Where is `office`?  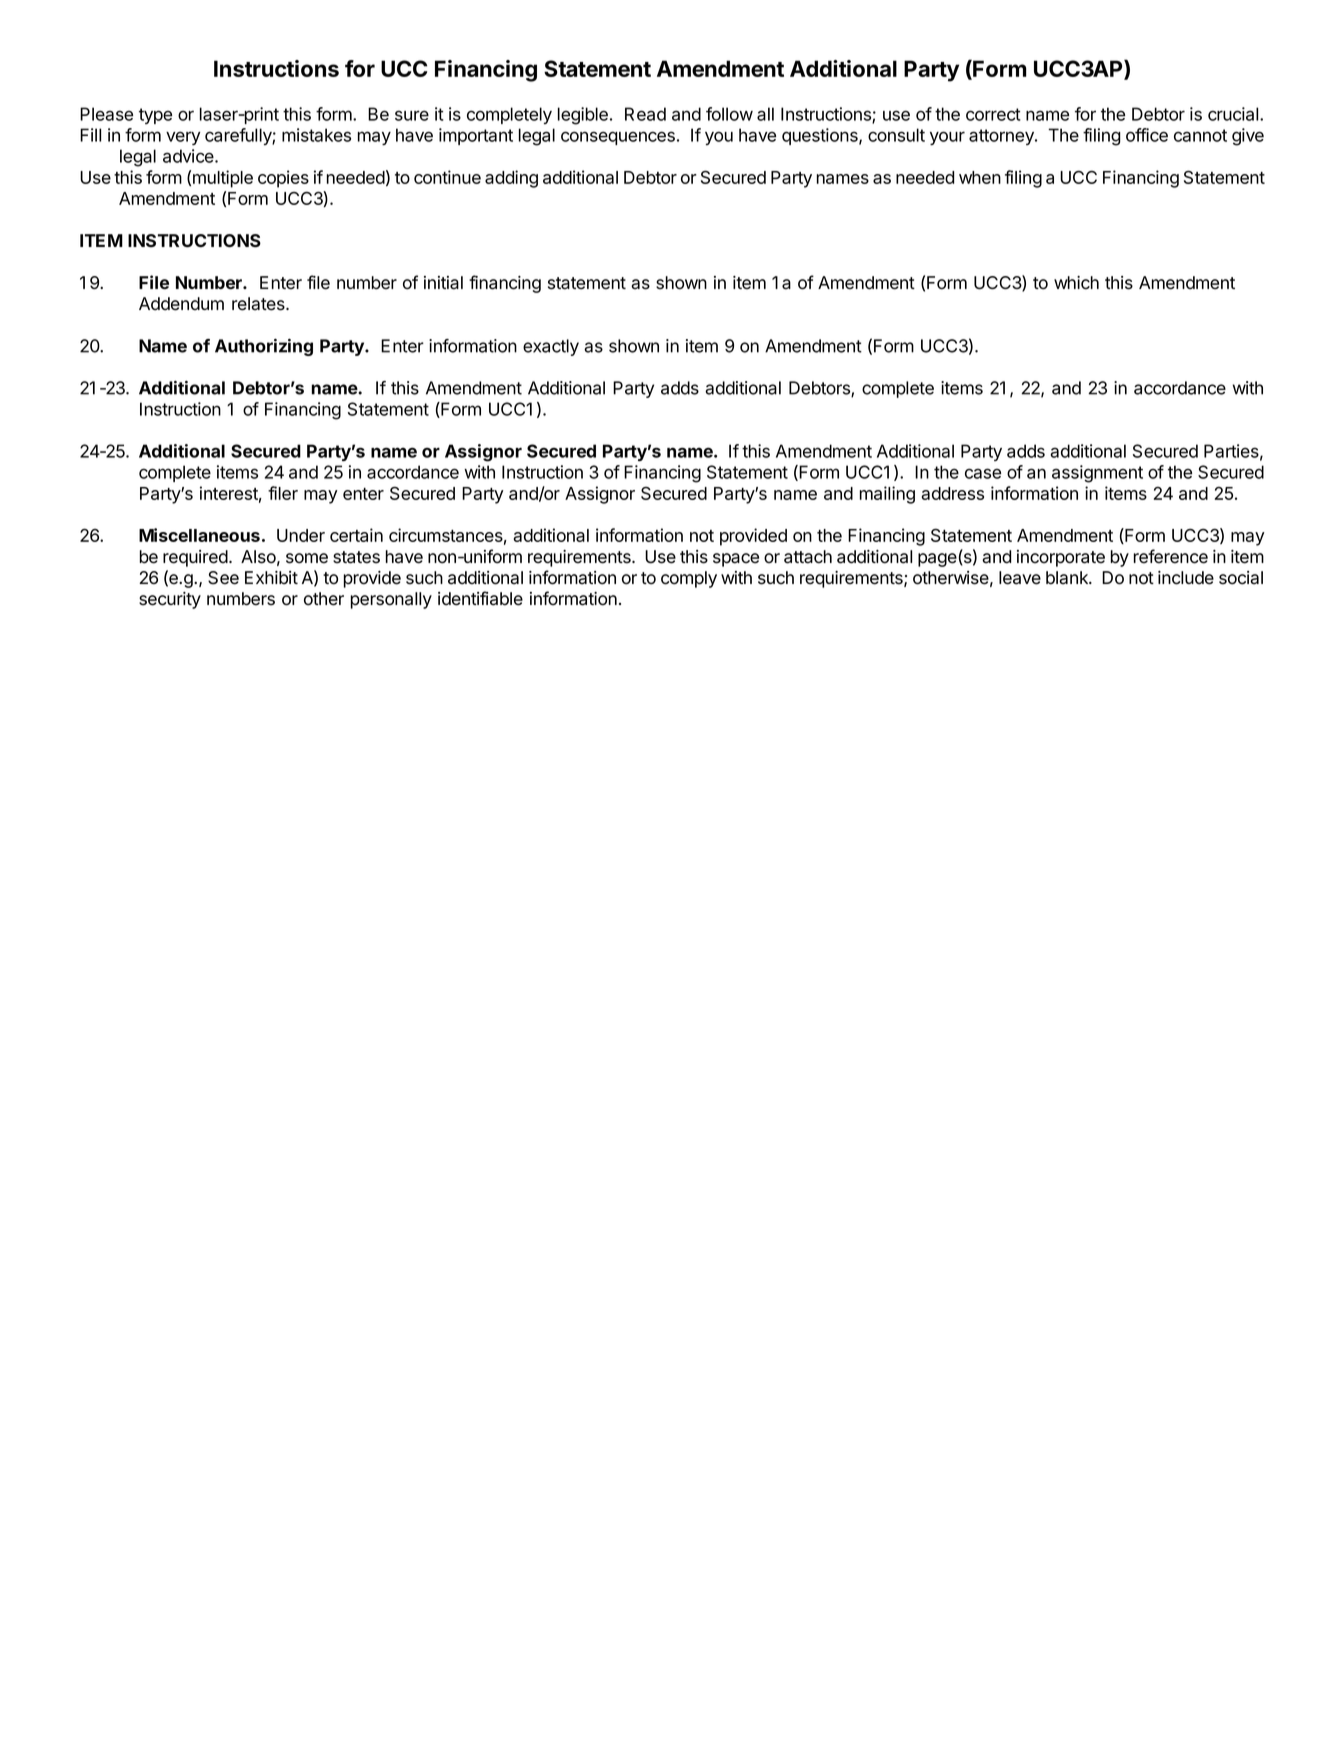
office is located at coordinates (1147, 135).
